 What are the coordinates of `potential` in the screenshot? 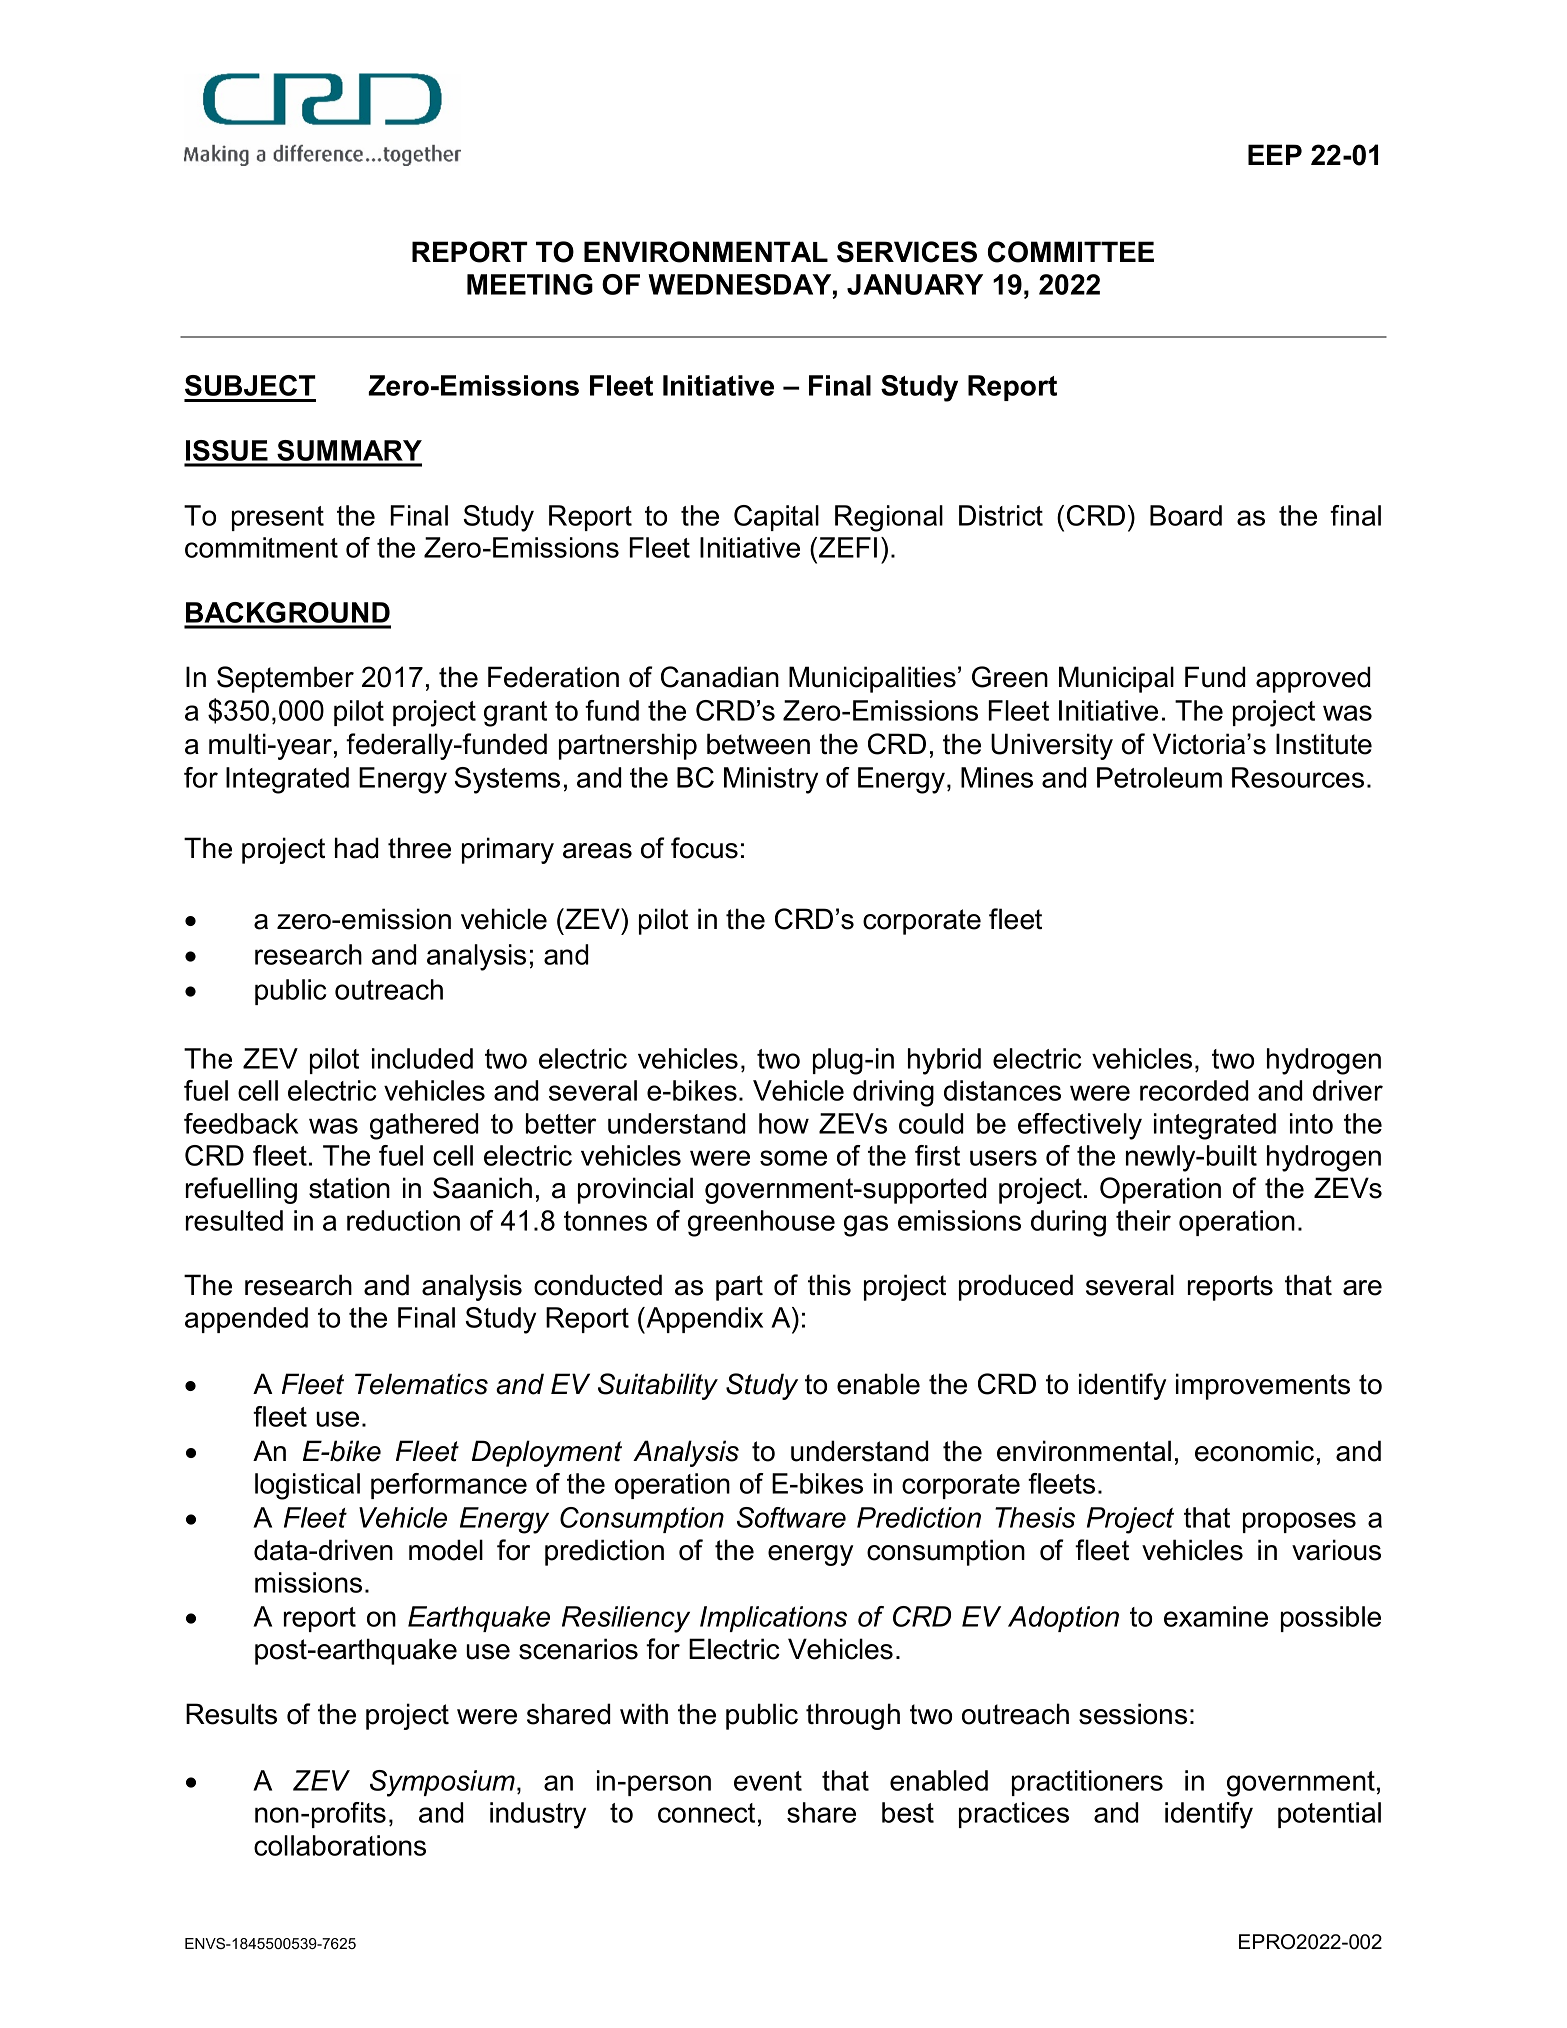 It's located at (1329, 1815).
